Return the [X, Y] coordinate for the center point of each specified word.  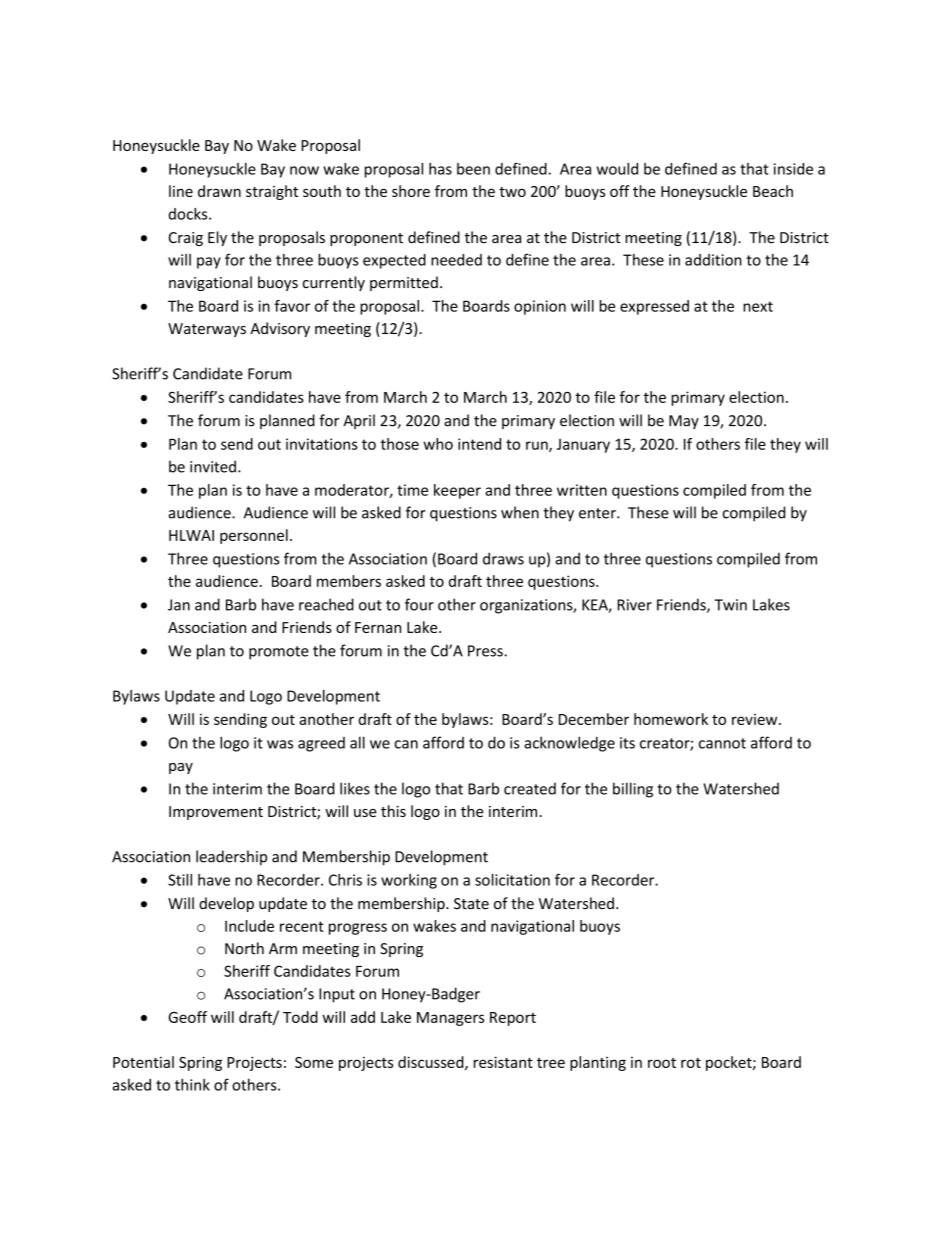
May [684, 422]
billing [633, 790]
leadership [231, 857]
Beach [773, 191]
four [419, 604]
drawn [219, 191]
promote [279, 653]
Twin [731, 605]
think [192, 1085]
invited [213, 466]
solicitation [512, 880]
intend [479, 444]
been [473, 169]
